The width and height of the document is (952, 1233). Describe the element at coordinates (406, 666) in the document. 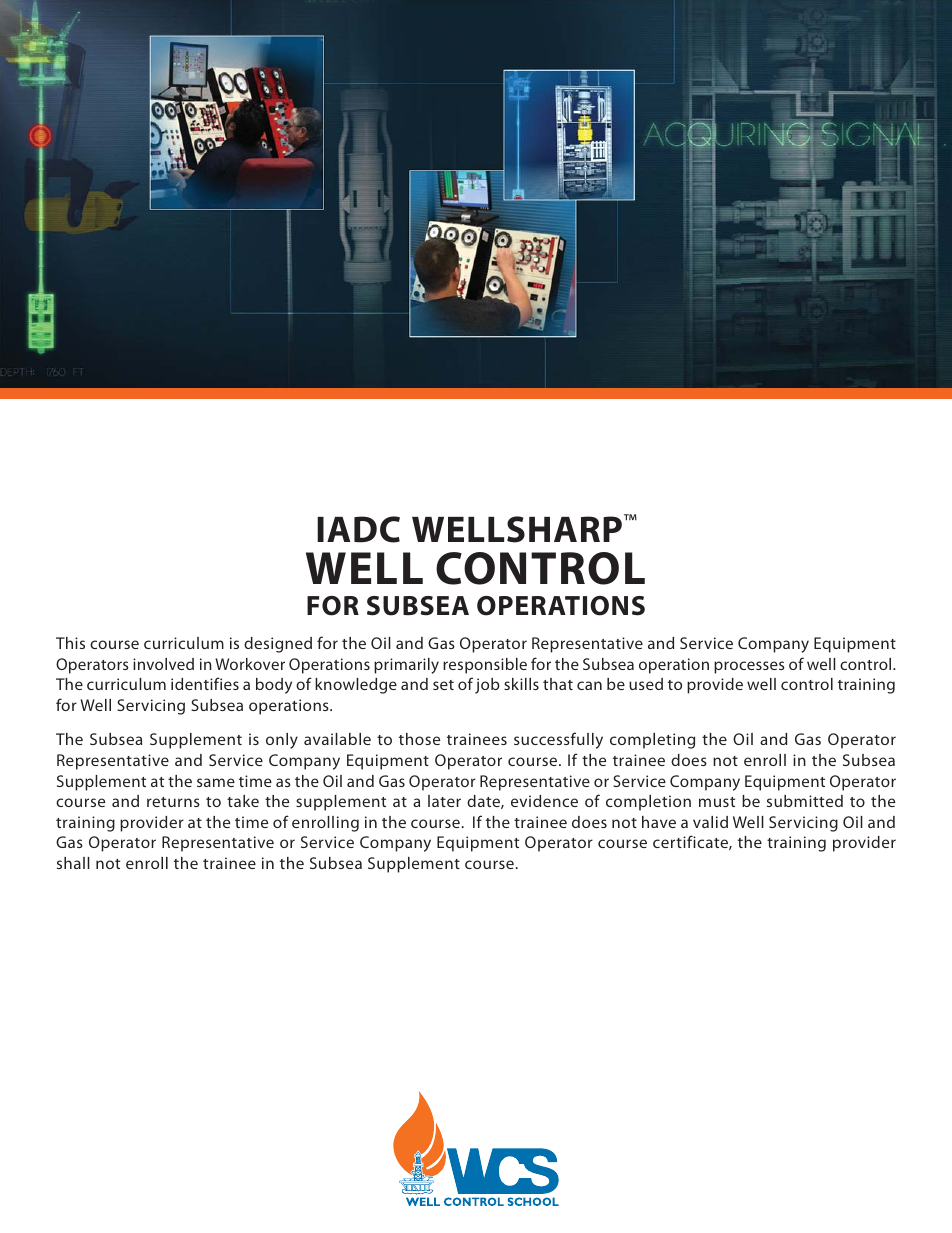

I see `primarily` at that location.
